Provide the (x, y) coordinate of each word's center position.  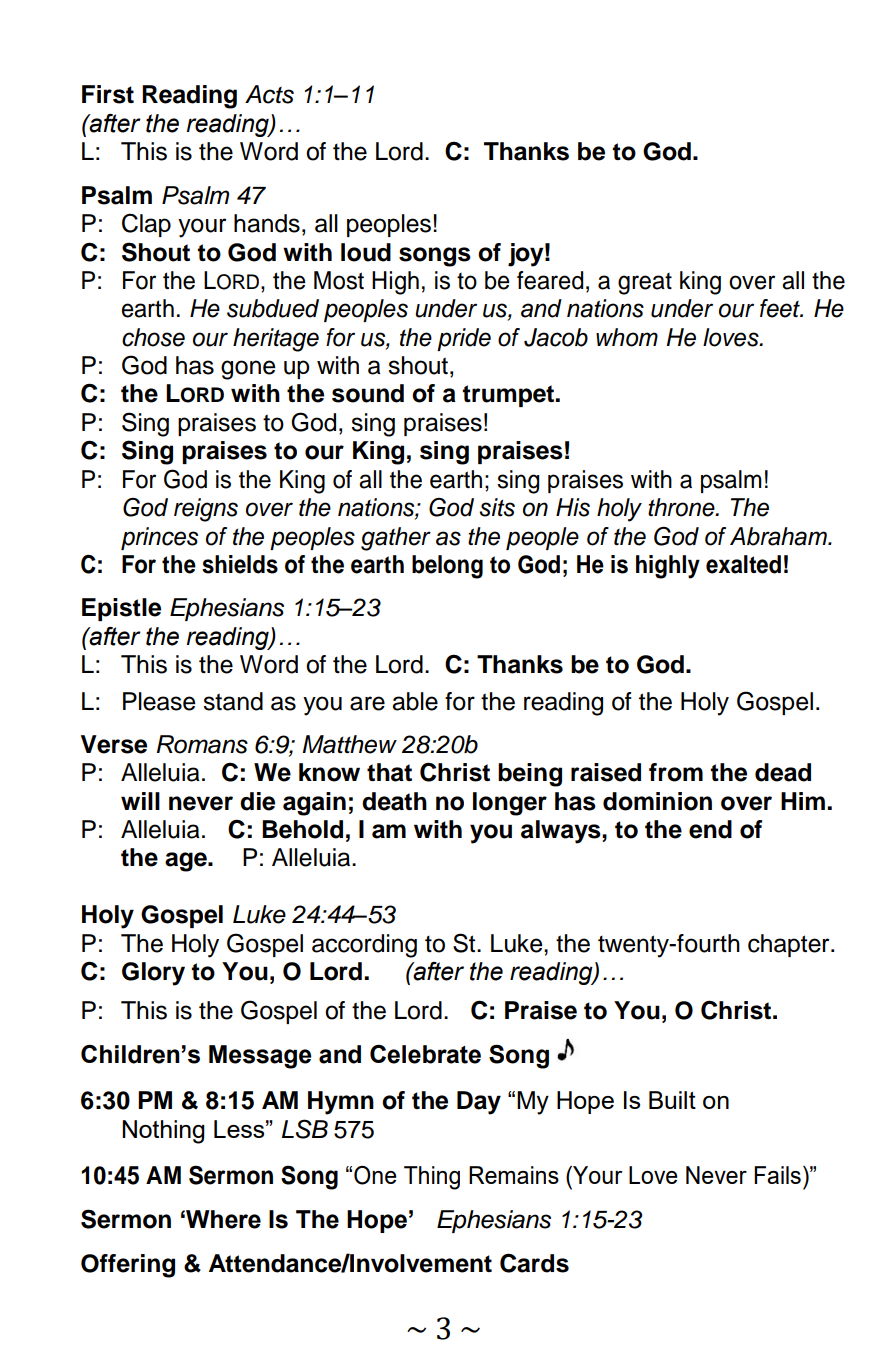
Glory (153, 974)
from (676, 772)
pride (464, 339)
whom (627, 337)
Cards (534, 1263)
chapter (790, 945)
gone (248, 370)
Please (159, 701)
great (645, 284)
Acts (269, 94)
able (415, 701)
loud (366, 252)
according (364, 946)
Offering (128, 1266)
